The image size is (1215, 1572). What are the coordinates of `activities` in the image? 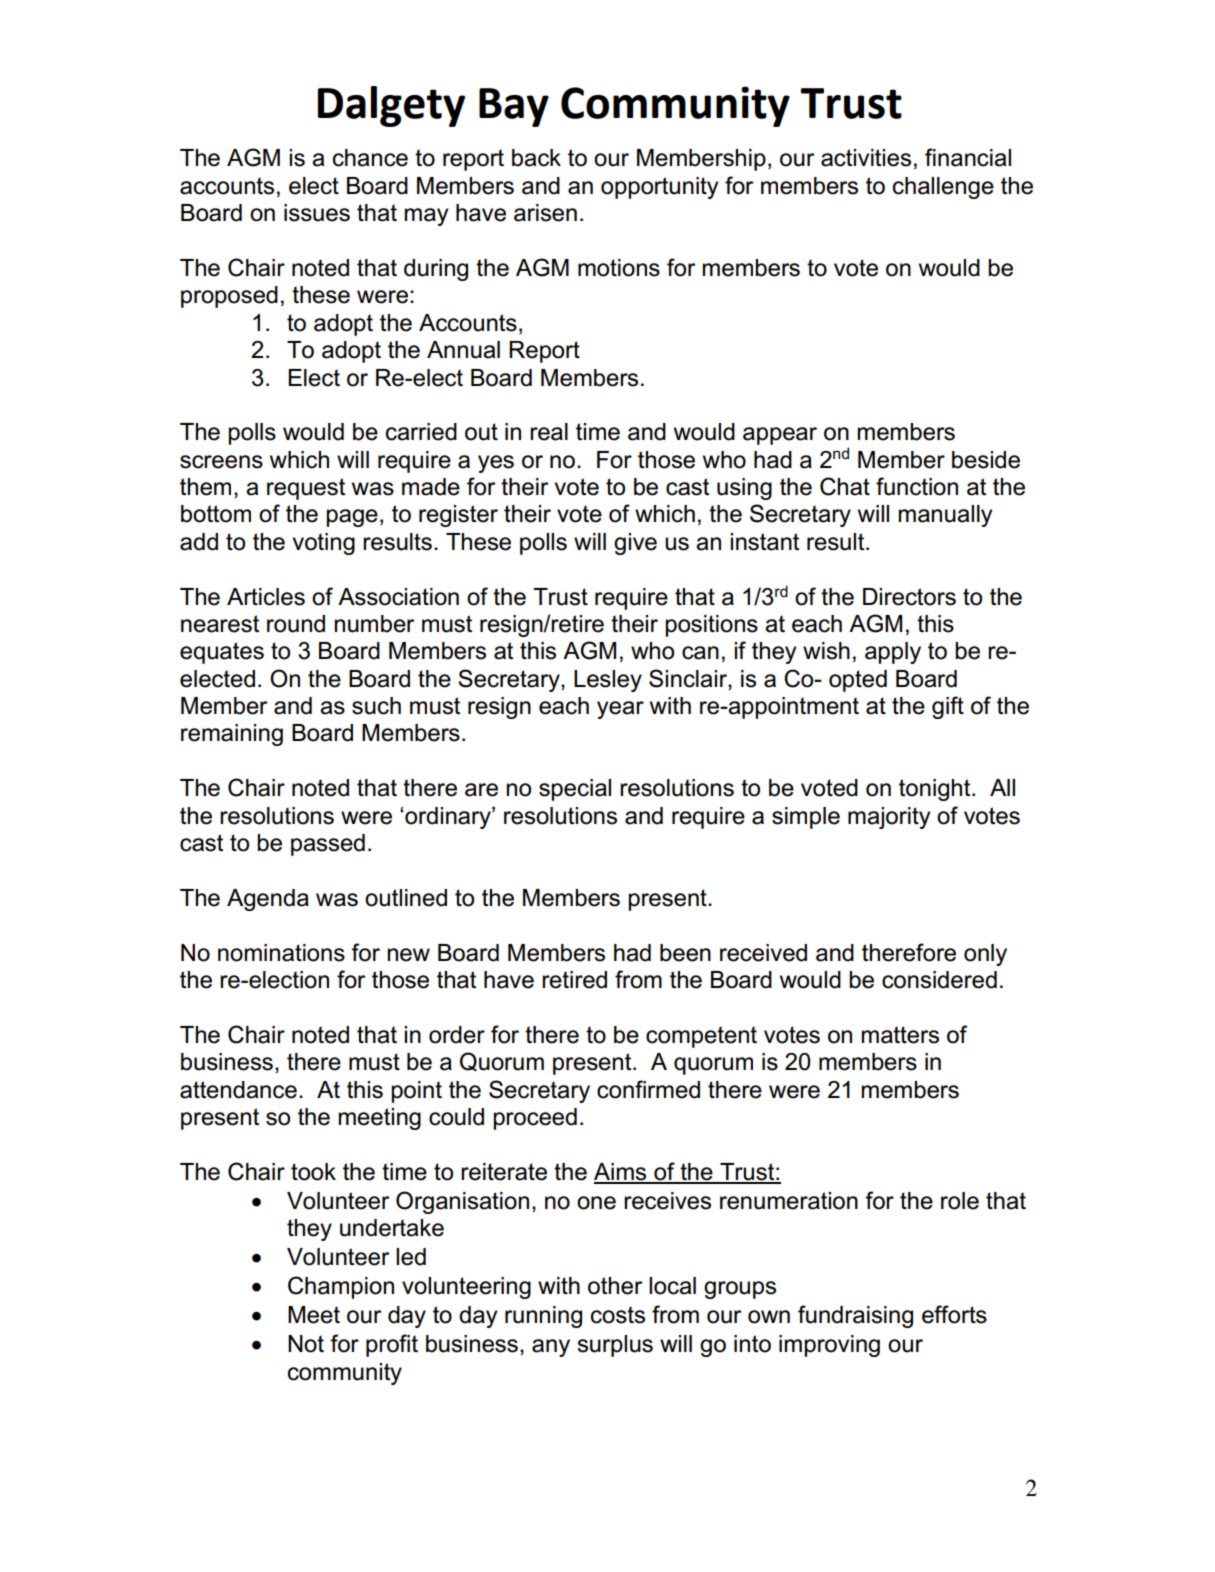 It's located at (866, 158).
